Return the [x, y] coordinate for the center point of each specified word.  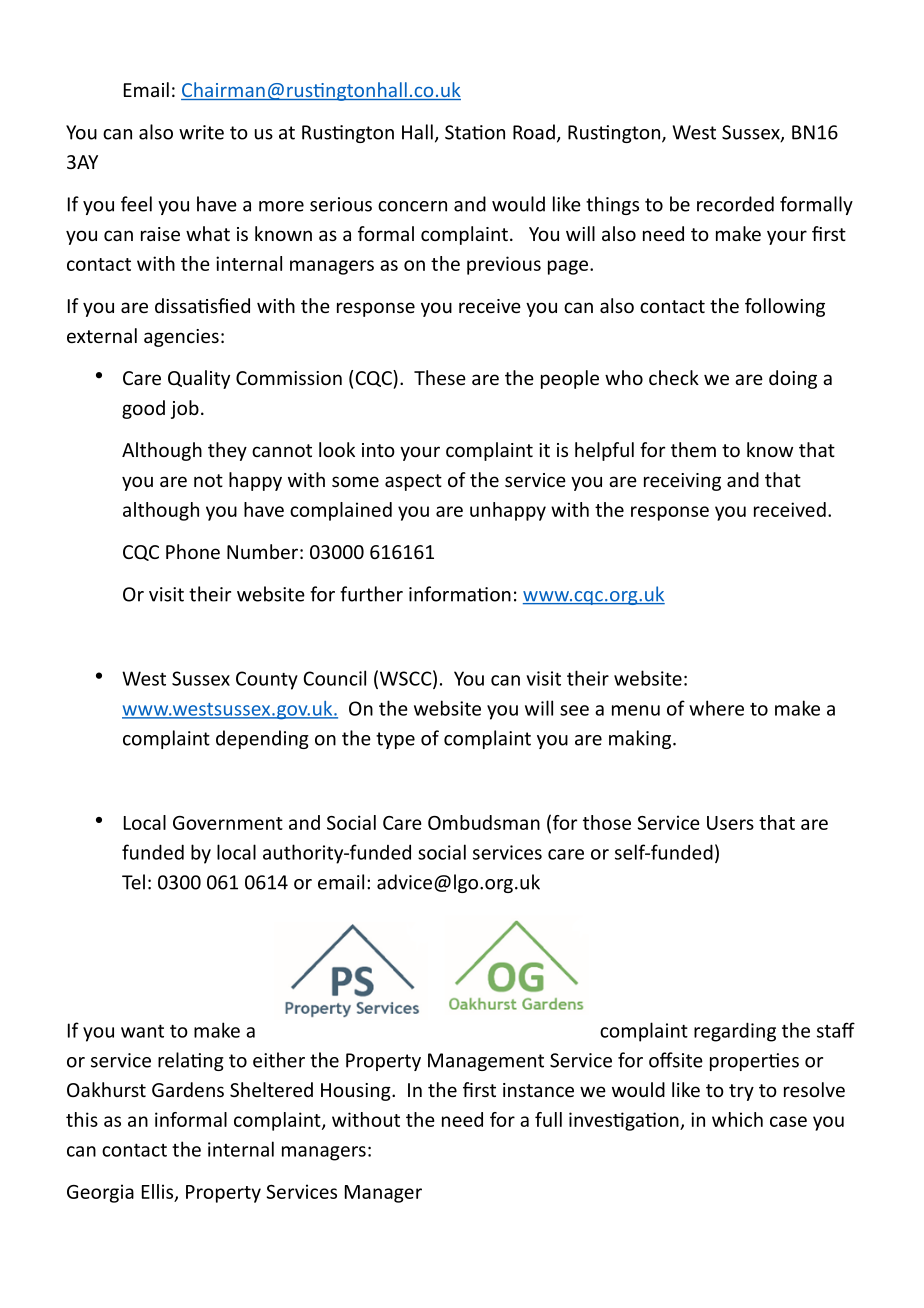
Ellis [159, 1192]
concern [412, 206]
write [201, 132]
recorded [735, 204]
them [693, 449]
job [185, 409]
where [716, 708]
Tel [133, 882]
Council [334, 678]
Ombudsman [484, 822]
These [440, 377]
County [267, 680]
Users [730, 823]
